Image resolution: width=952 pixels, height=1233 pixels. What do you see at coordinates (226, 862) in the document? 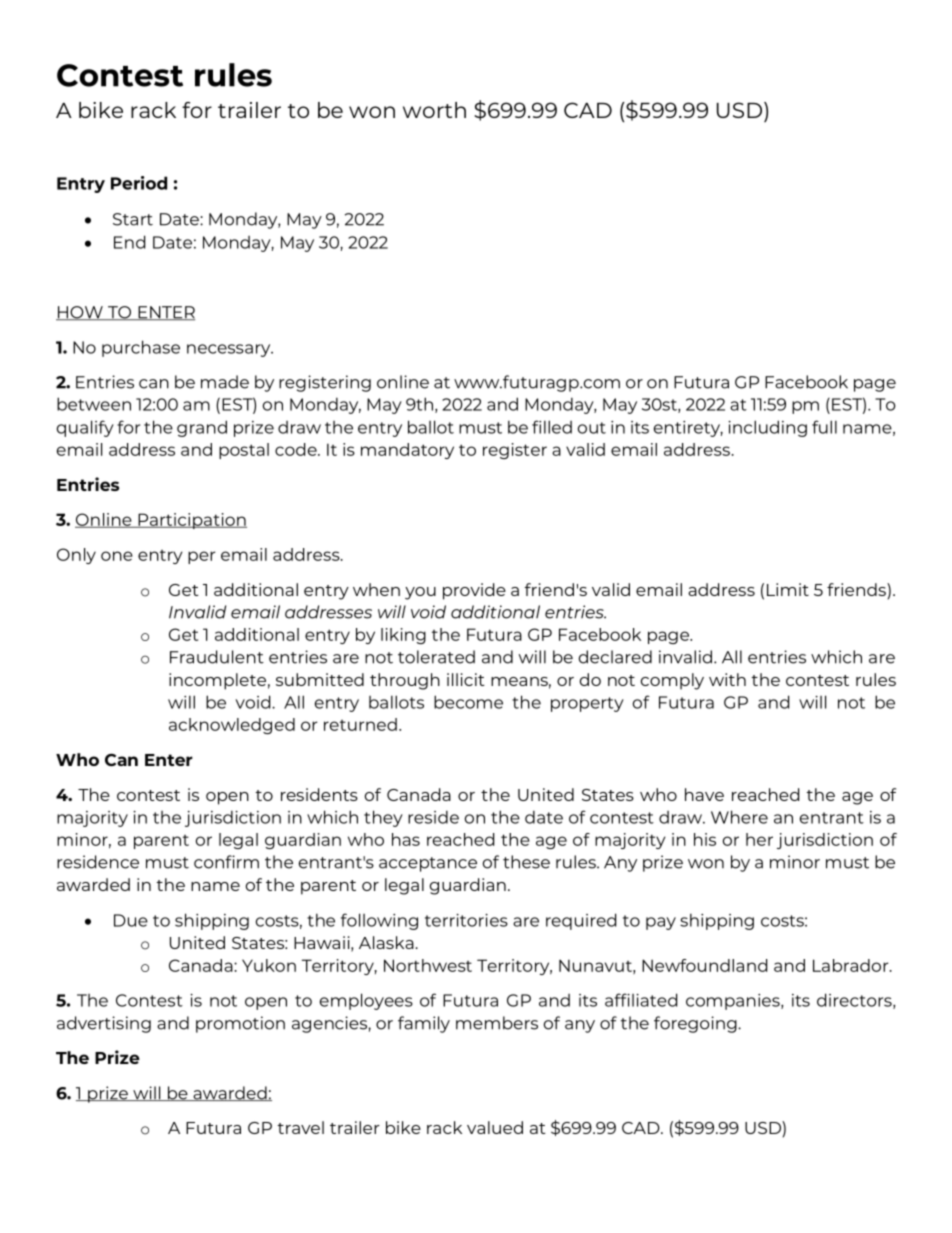
I see `confirm` at bounding box center [226, 862].
